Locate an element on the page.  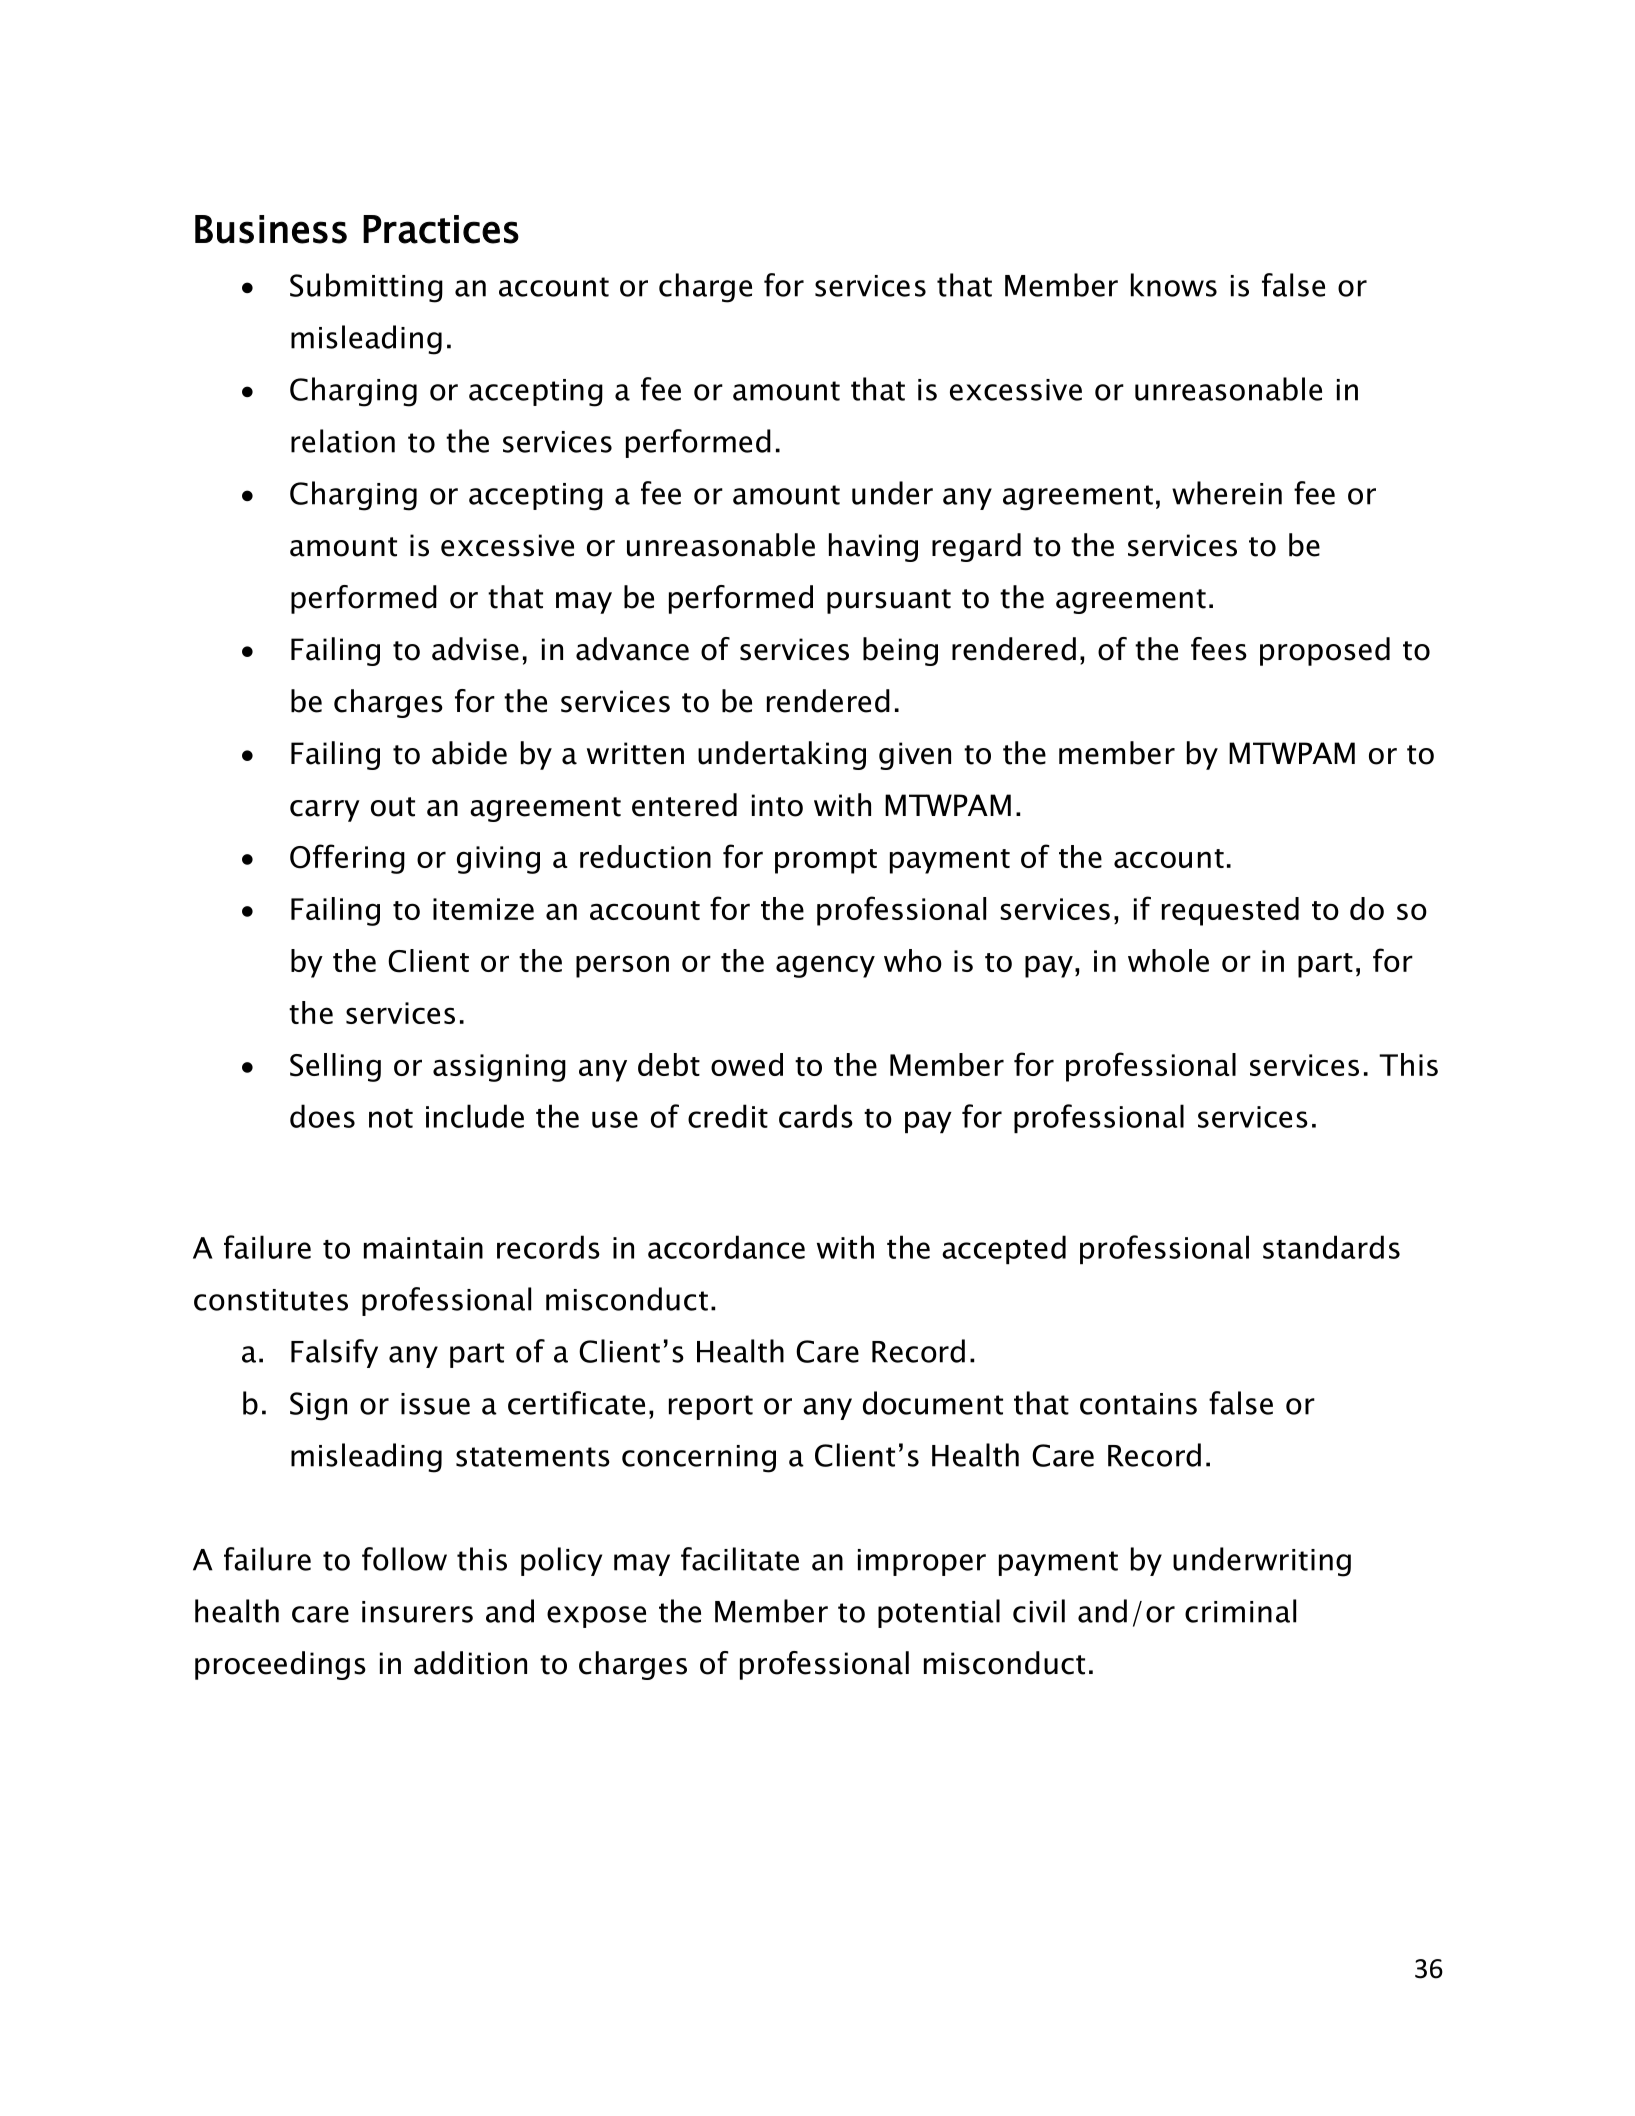
Practices is located at coordinates (441, 229).
